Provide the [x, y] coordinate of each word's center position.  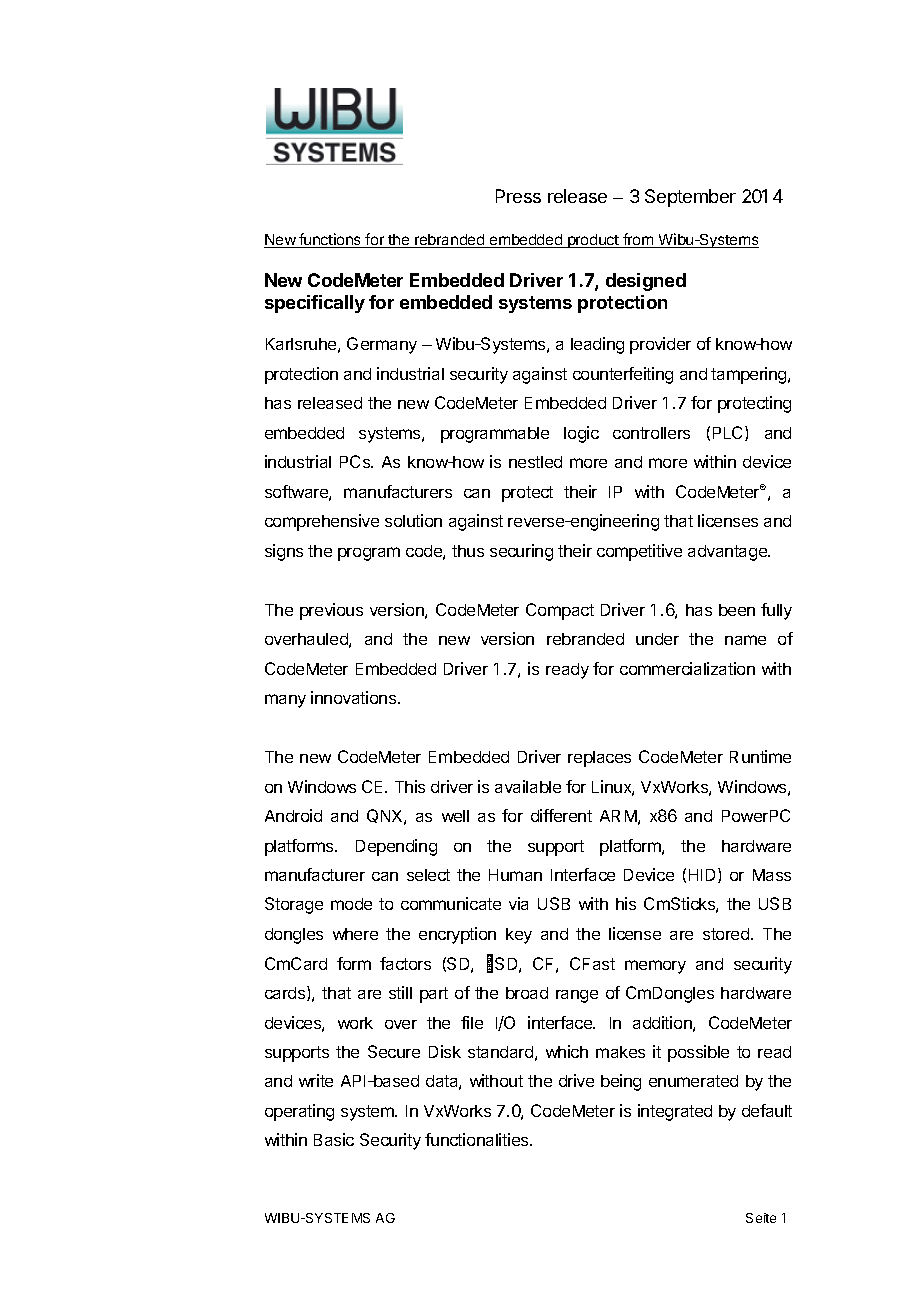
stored [727, 934]
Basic [334, 1139]
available [528, 786]
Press [518, 196]
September [690, 198]
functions [330, 240]
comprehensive [322, 522]
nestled [535, 462]
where [355, 934]
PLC [729, 433]
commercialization [687, 668]
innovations [355, 697]
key [519, 936]
